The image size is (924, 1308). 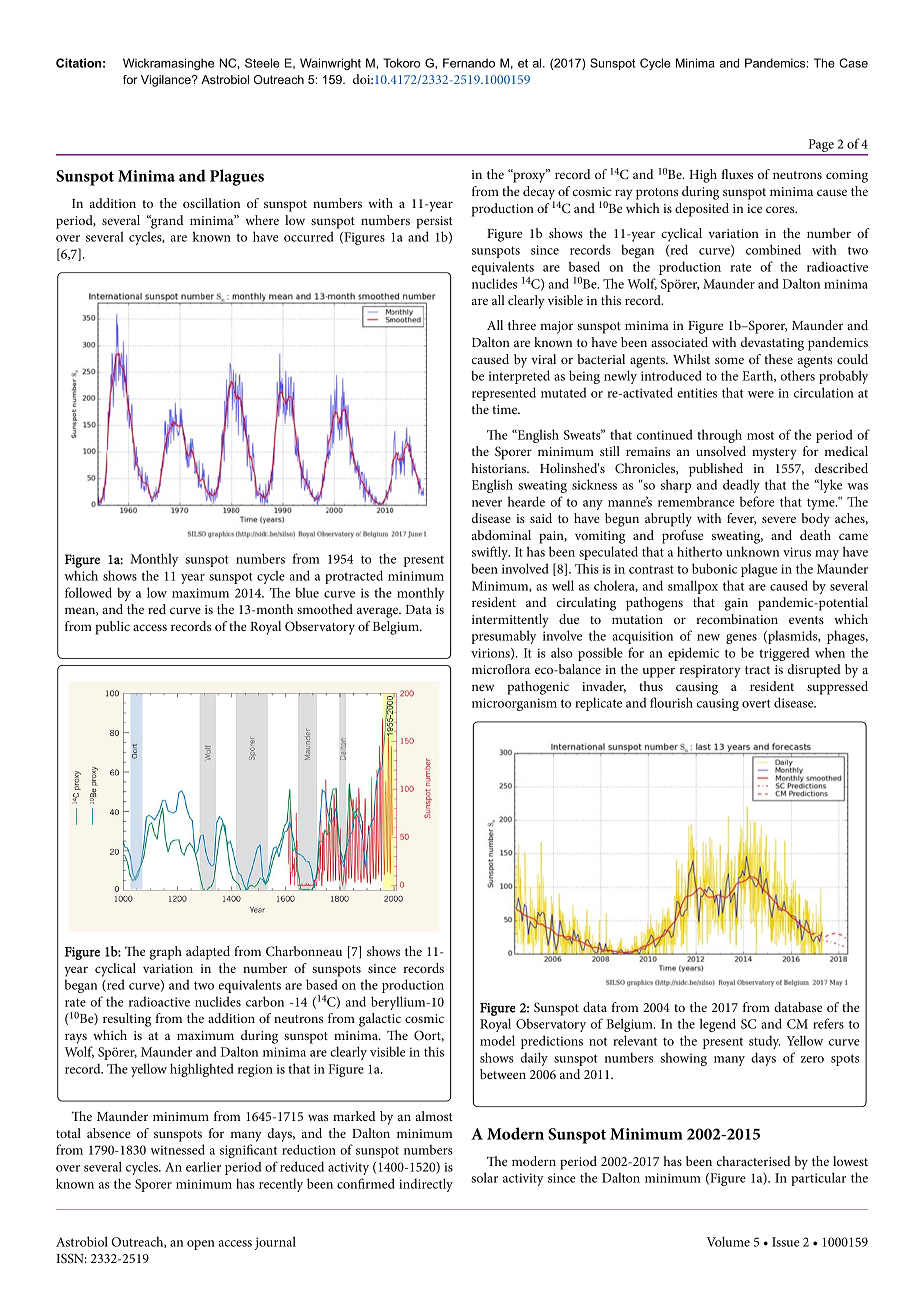 I want to click on interpreted, so click(x=519, y=377).
